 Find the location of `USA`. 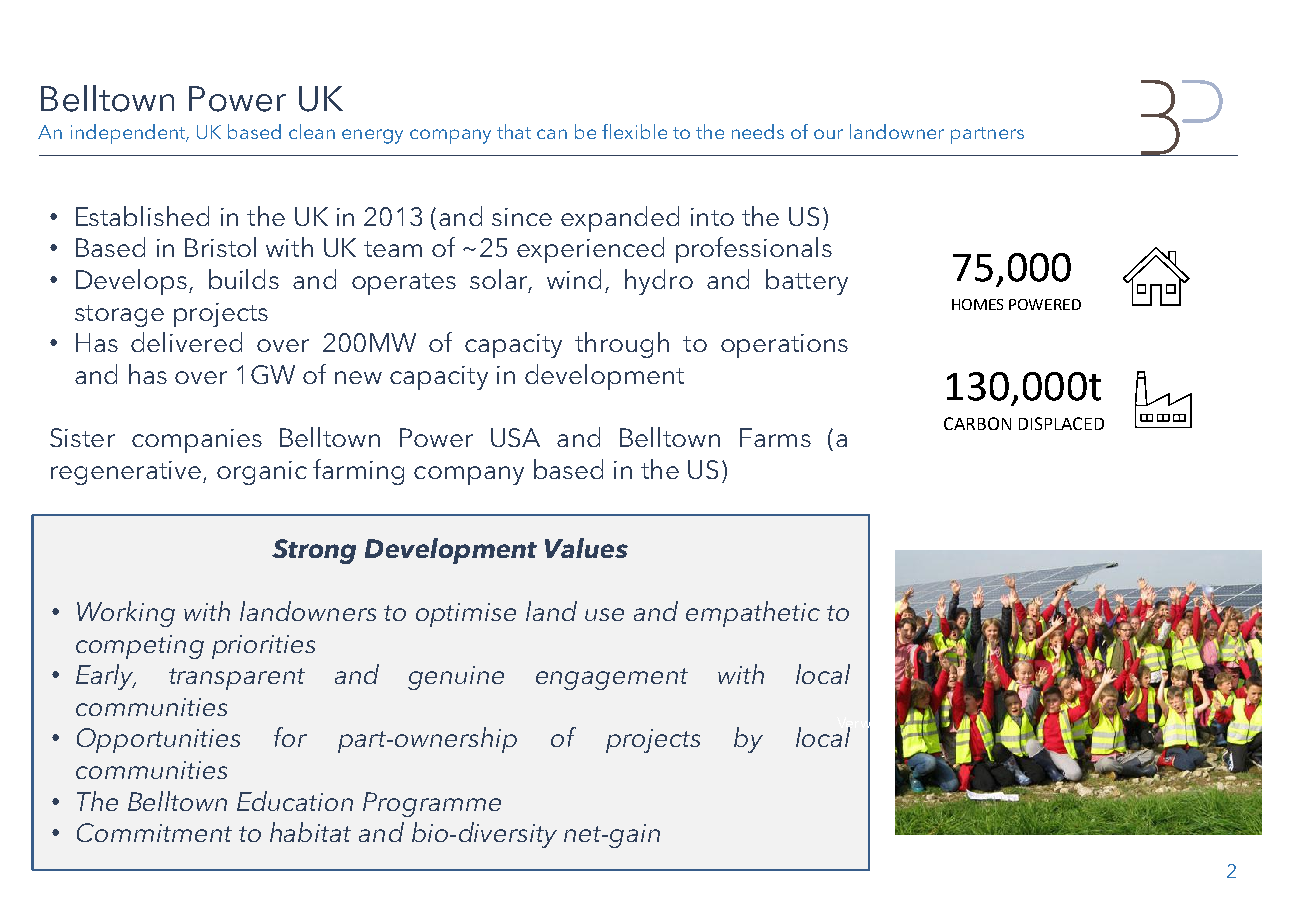

USA is located at coordinates (515, 437).
